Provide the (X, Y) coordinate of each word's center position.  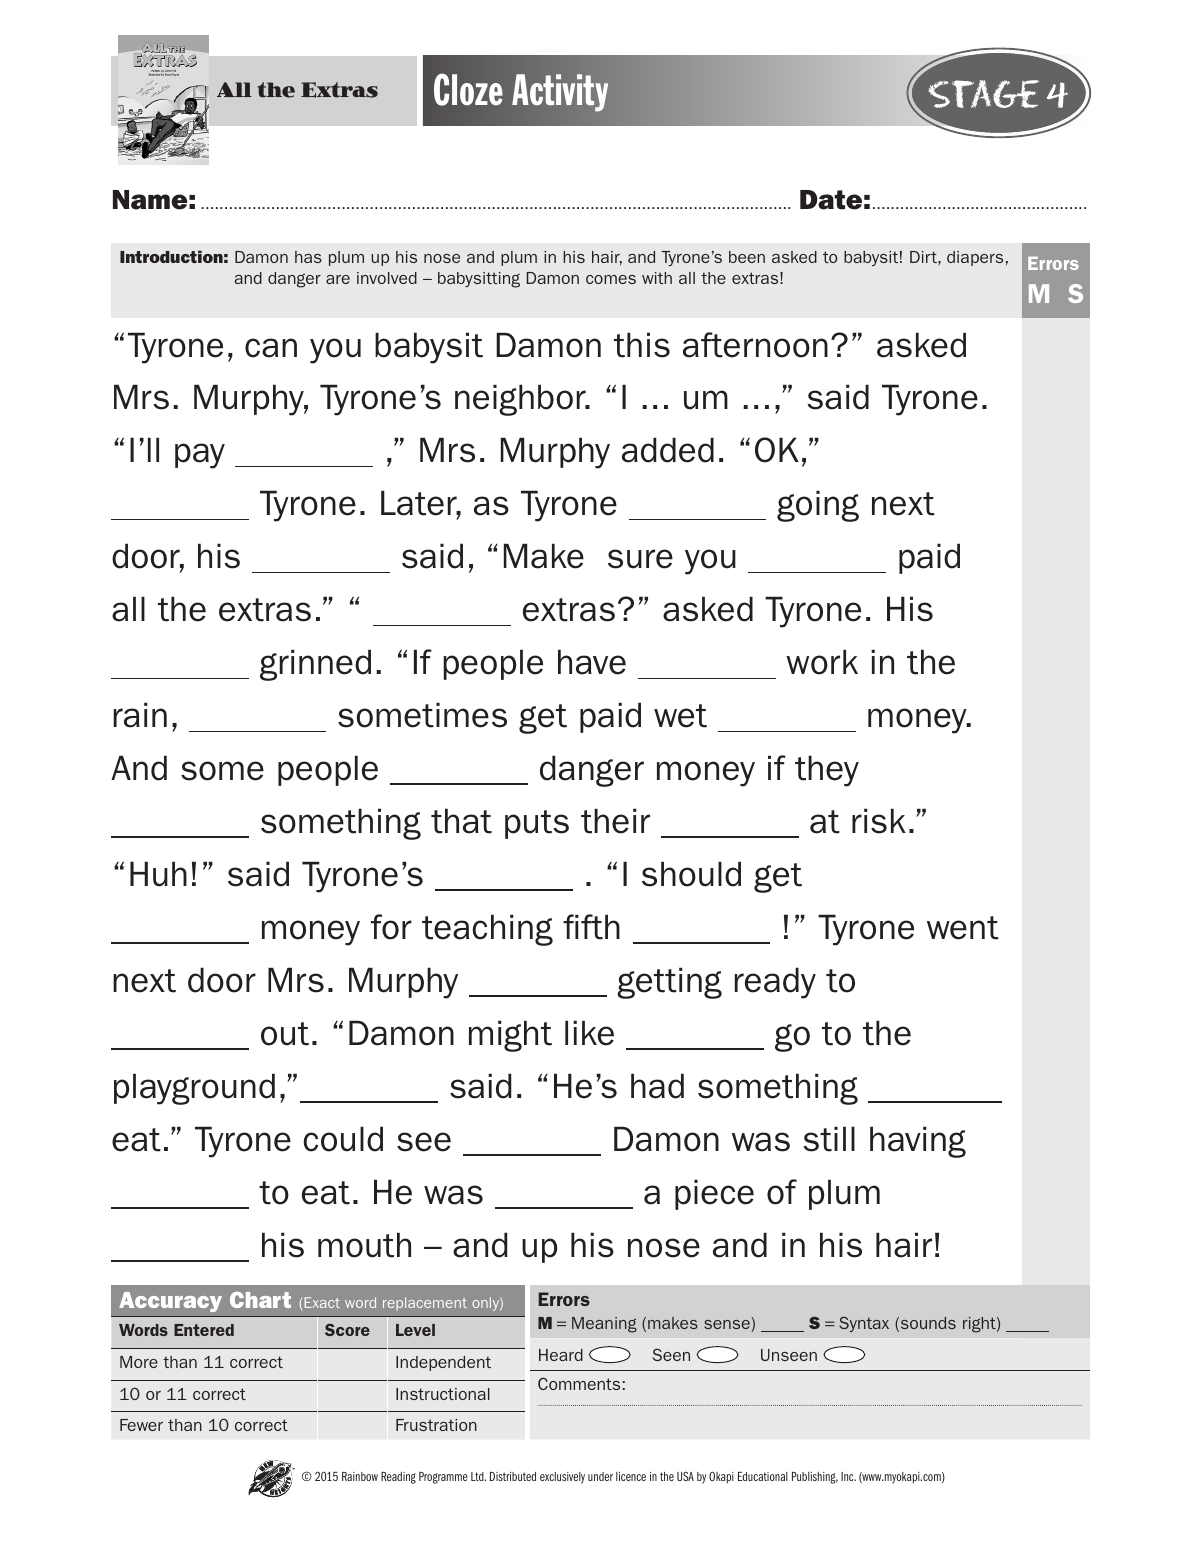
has (308, 257)
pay (200, 456)
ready (775, 983)
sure (640, 559)
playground (194, 1089)
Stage (983, 94)
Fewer (141, 1425)
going (818, 506)
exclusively (562, 1478)
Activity (560, 93)
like (589, 1033)
